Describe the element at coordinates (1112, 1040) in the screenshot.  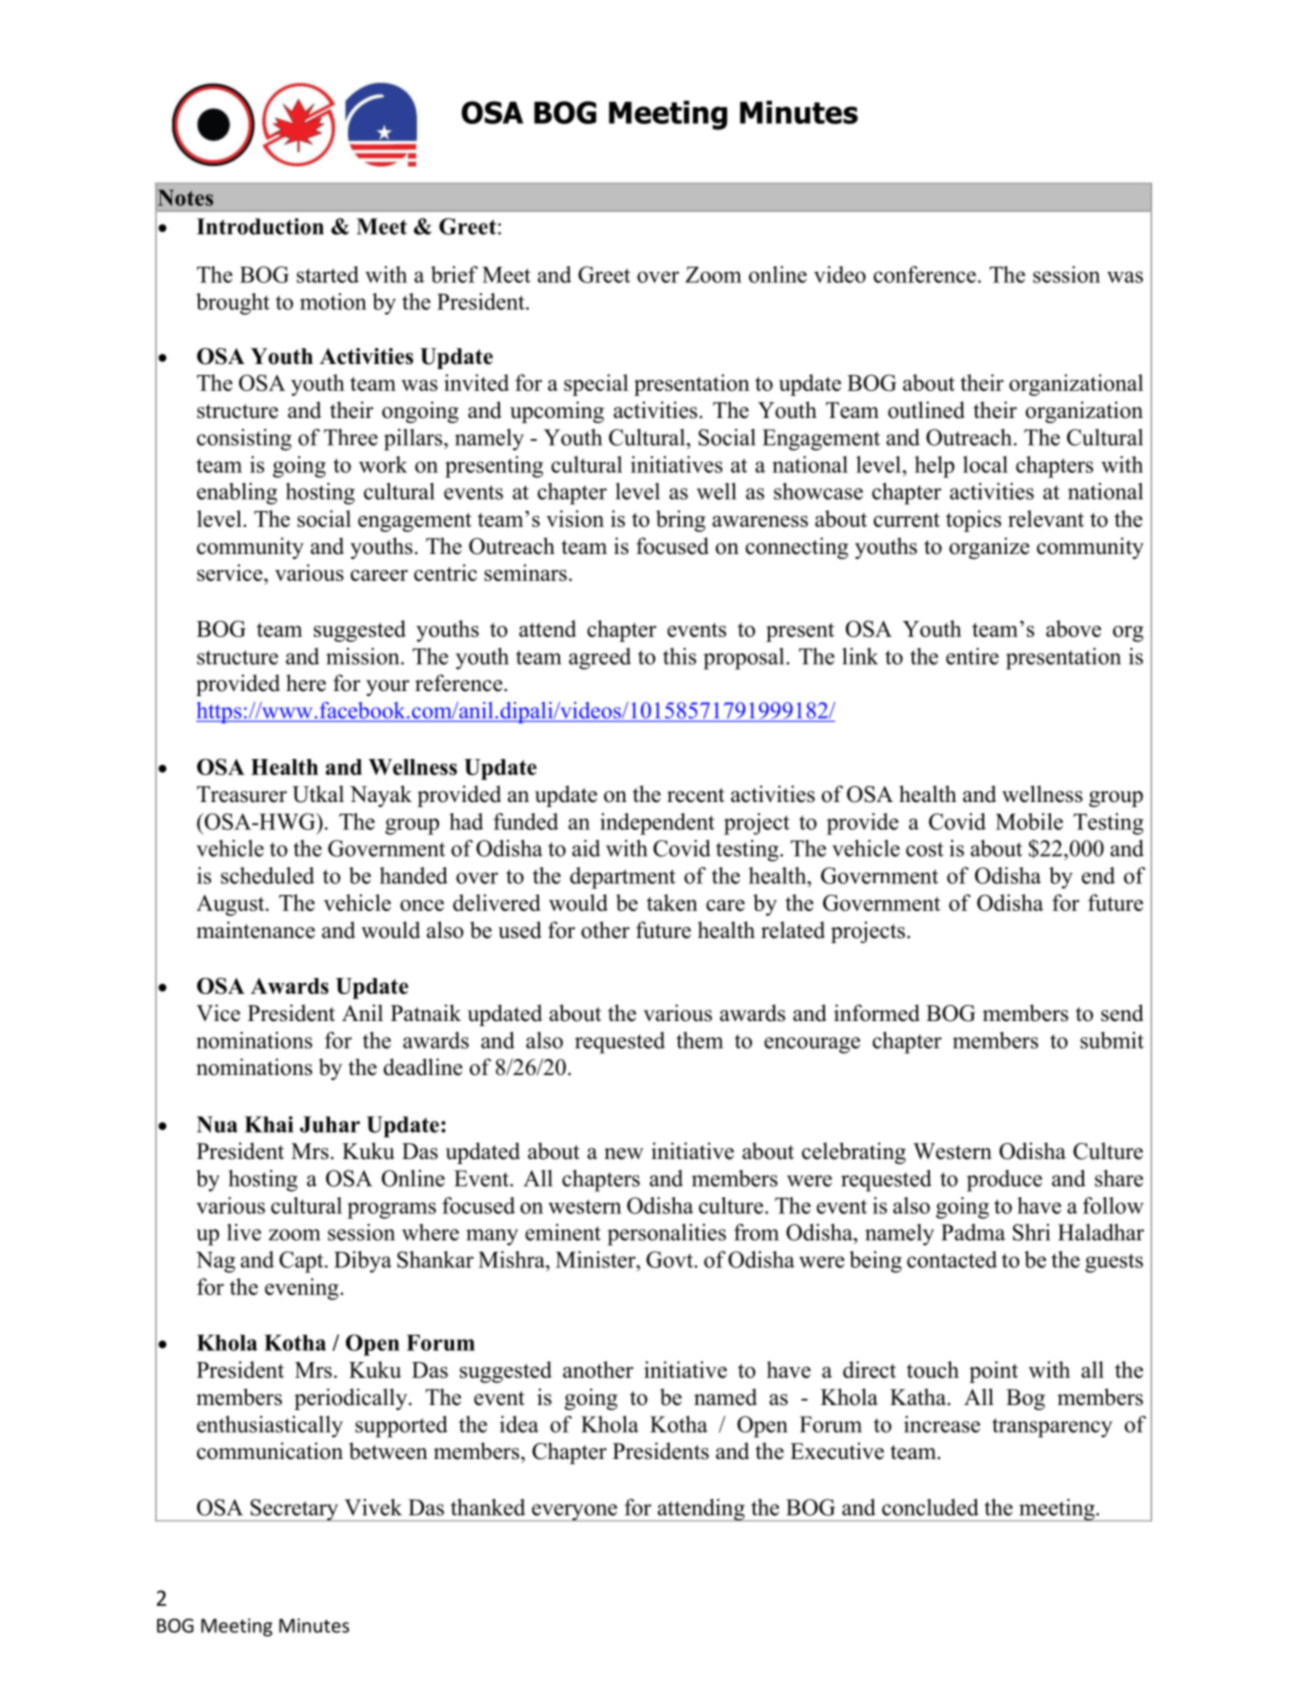
I see `submit` at that location.
